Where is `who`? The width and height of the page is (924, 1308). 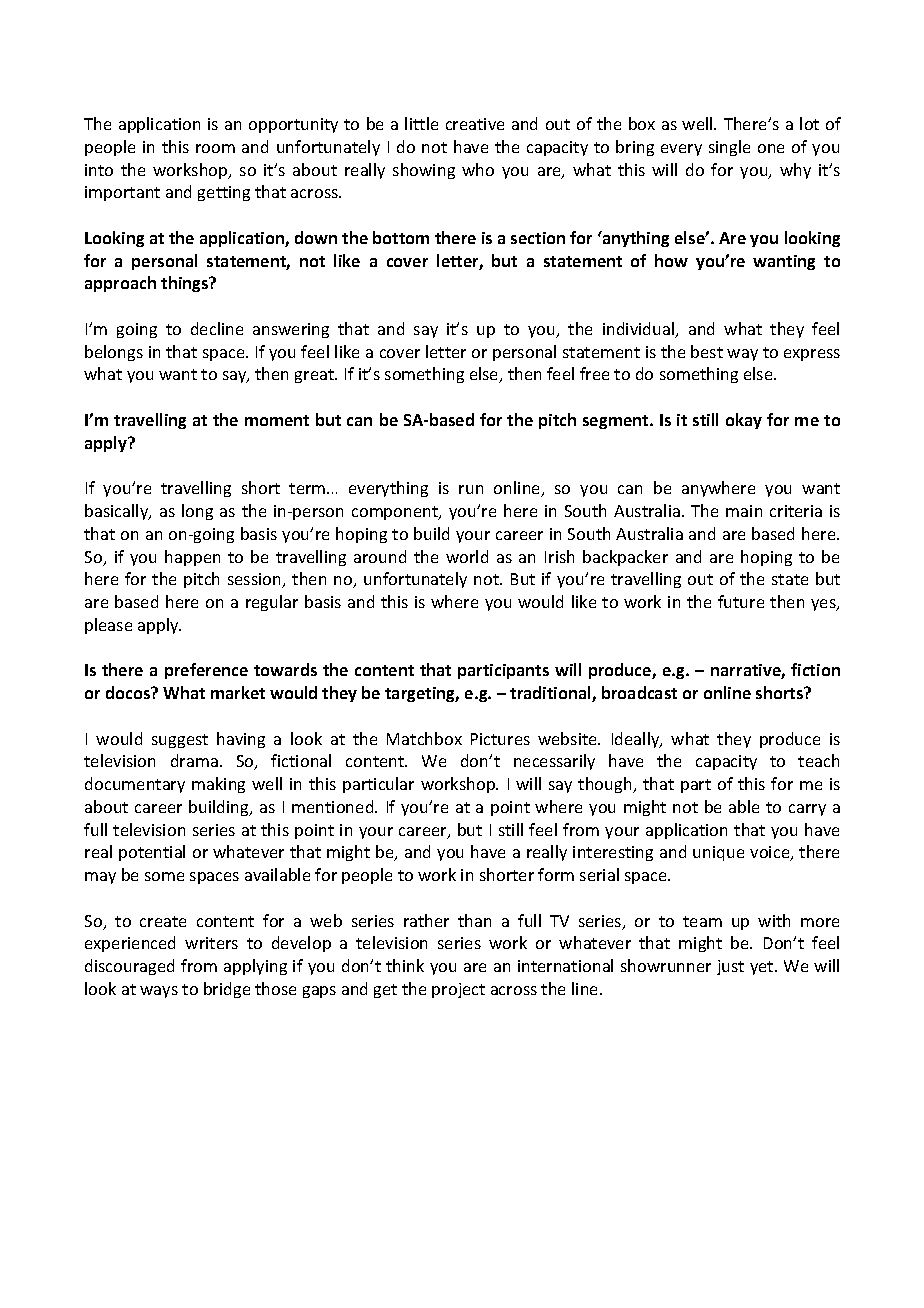 who is located at coordinates (478, 169).
